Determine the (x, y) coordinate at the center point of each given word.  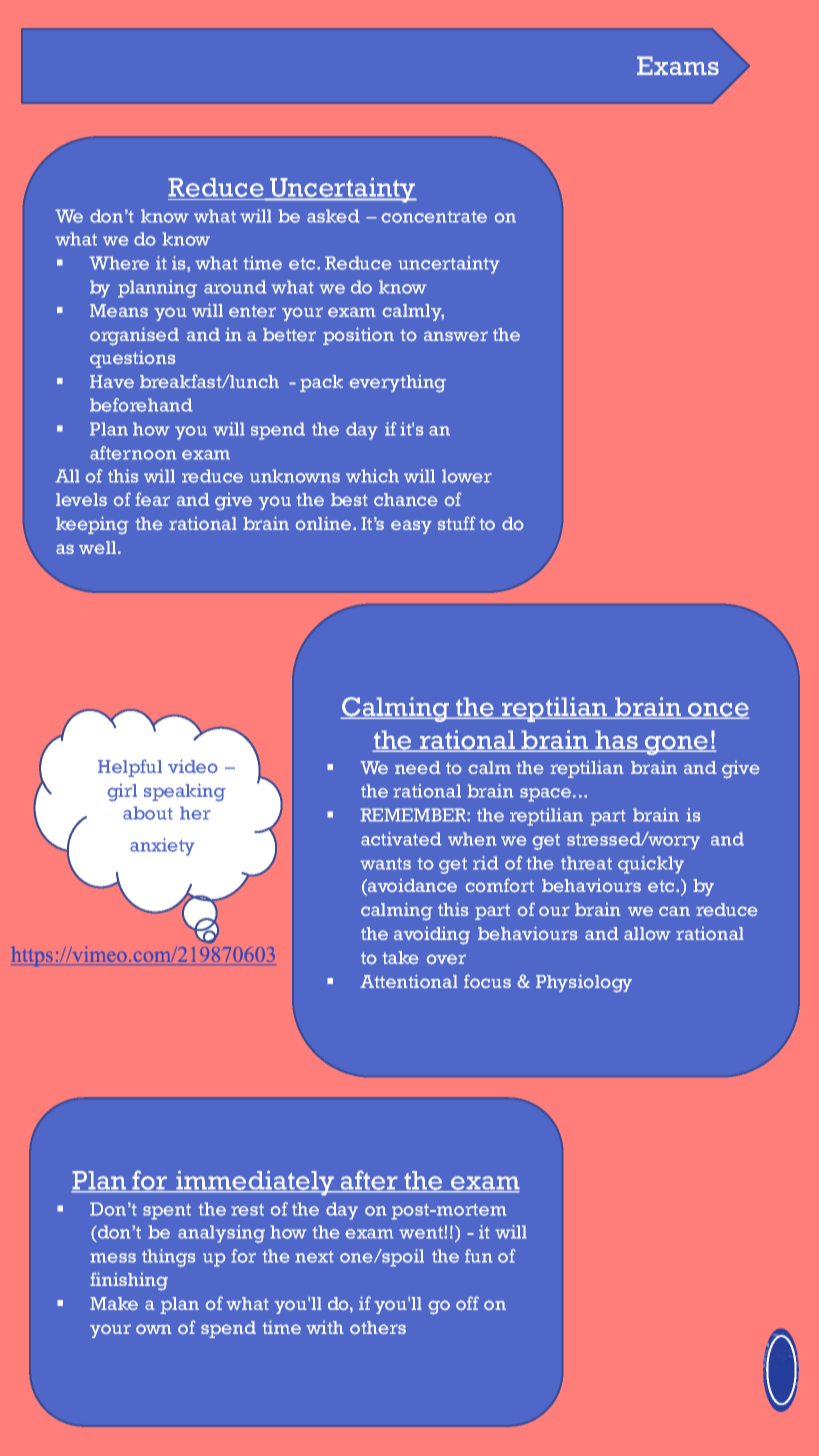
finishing (129, 1281)
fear (152, 499)
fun (479, 1256)
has (616, 741)
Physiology (584, 983)
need (418, 768)
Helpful (130, 768)
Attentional (409, 981)
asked (333, 216)
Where (119, 263)
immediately (255, 1183)
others (378, 1327)
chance (406, 499)
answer (456, 336)
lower (467, 476)
